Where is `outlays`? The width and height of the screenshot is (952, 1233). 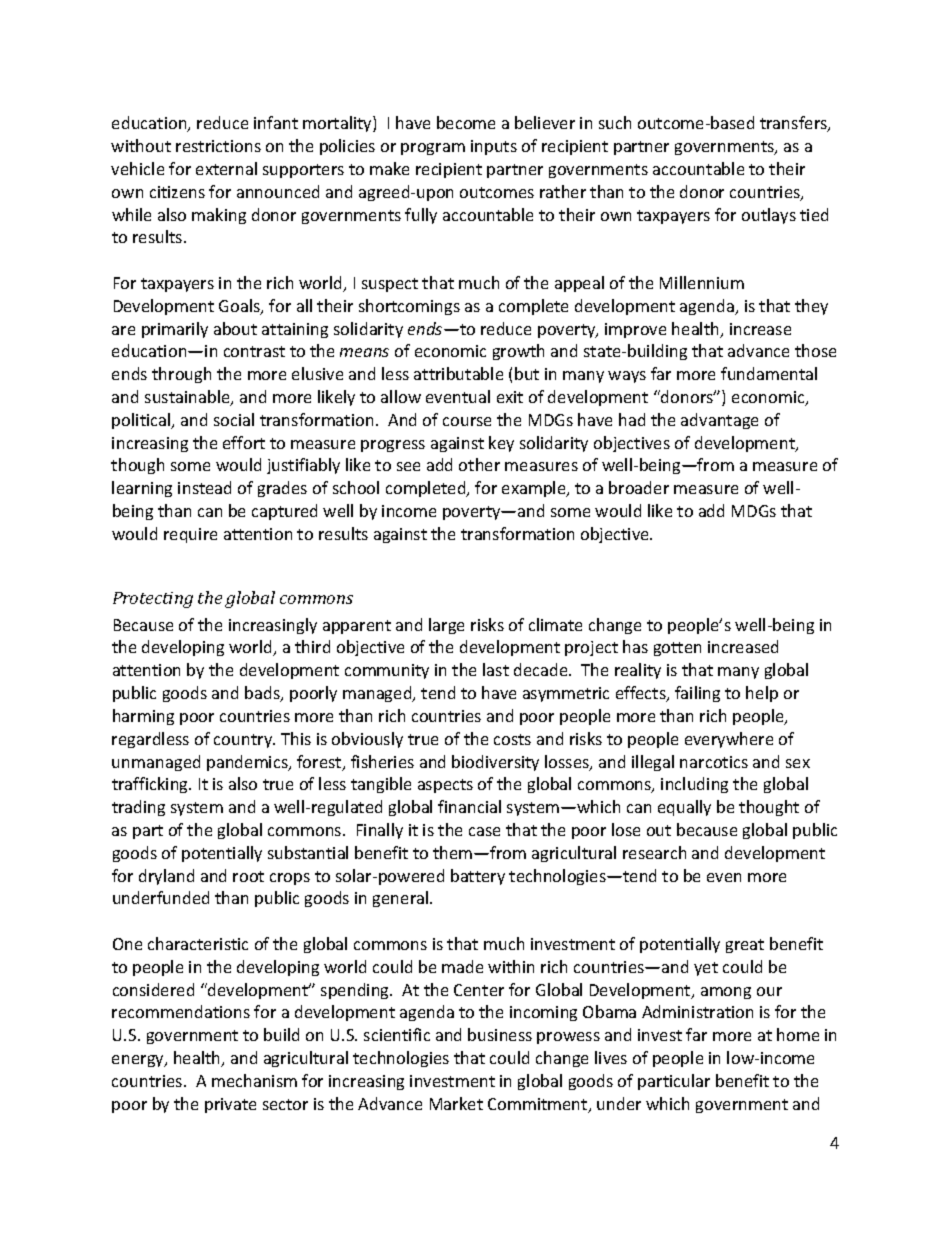
outlays is located at coordinates (769, 216).
